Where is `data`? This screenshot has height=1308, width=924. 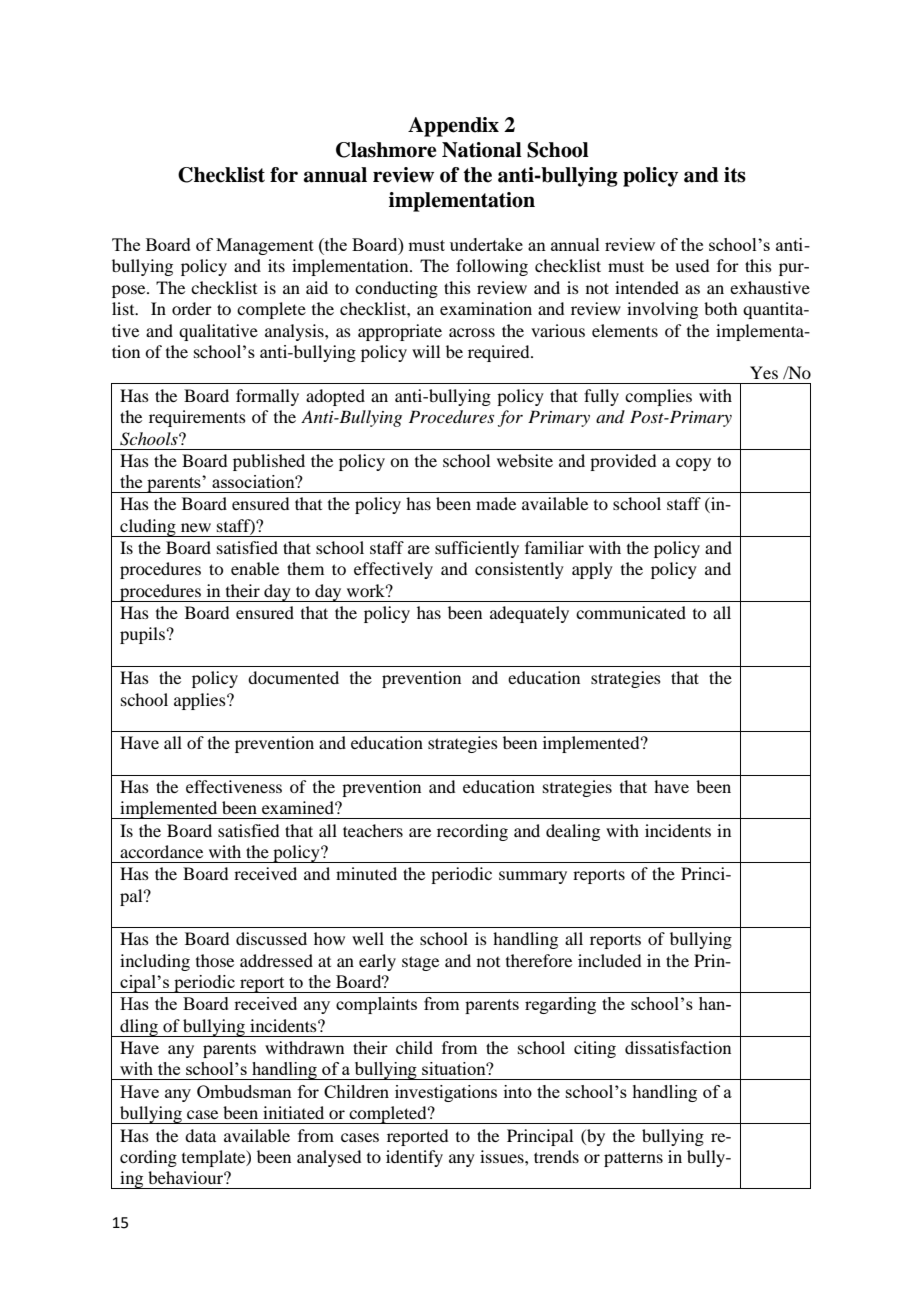
data is located at coordinates (200, 1135).
